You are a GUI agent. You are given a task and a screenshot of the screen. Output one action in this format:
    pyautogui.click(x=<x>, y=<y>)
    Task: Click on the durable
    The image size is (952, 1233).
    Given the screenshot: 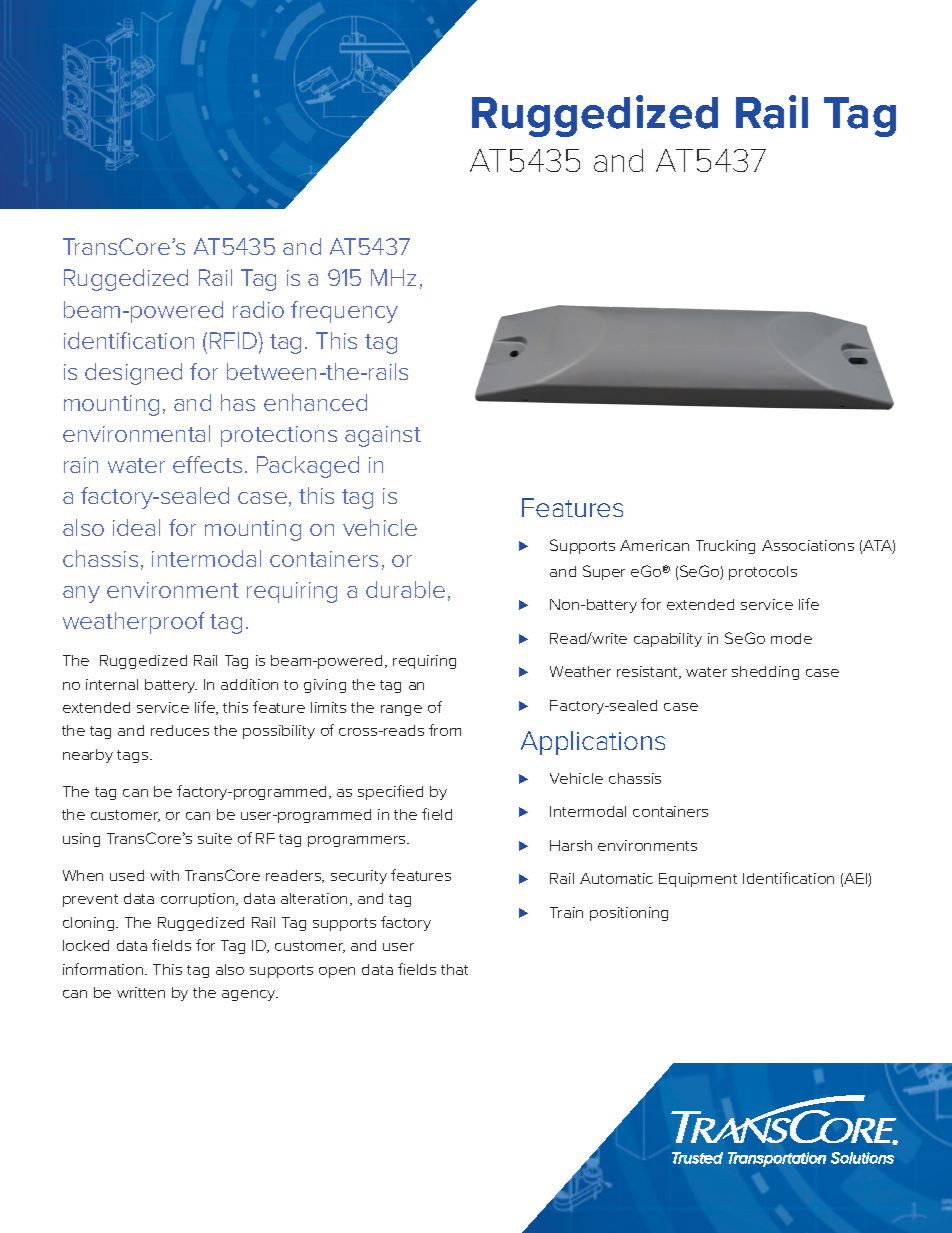 What is the action you would take?
    pyautogui.click(x=405, y=589)
